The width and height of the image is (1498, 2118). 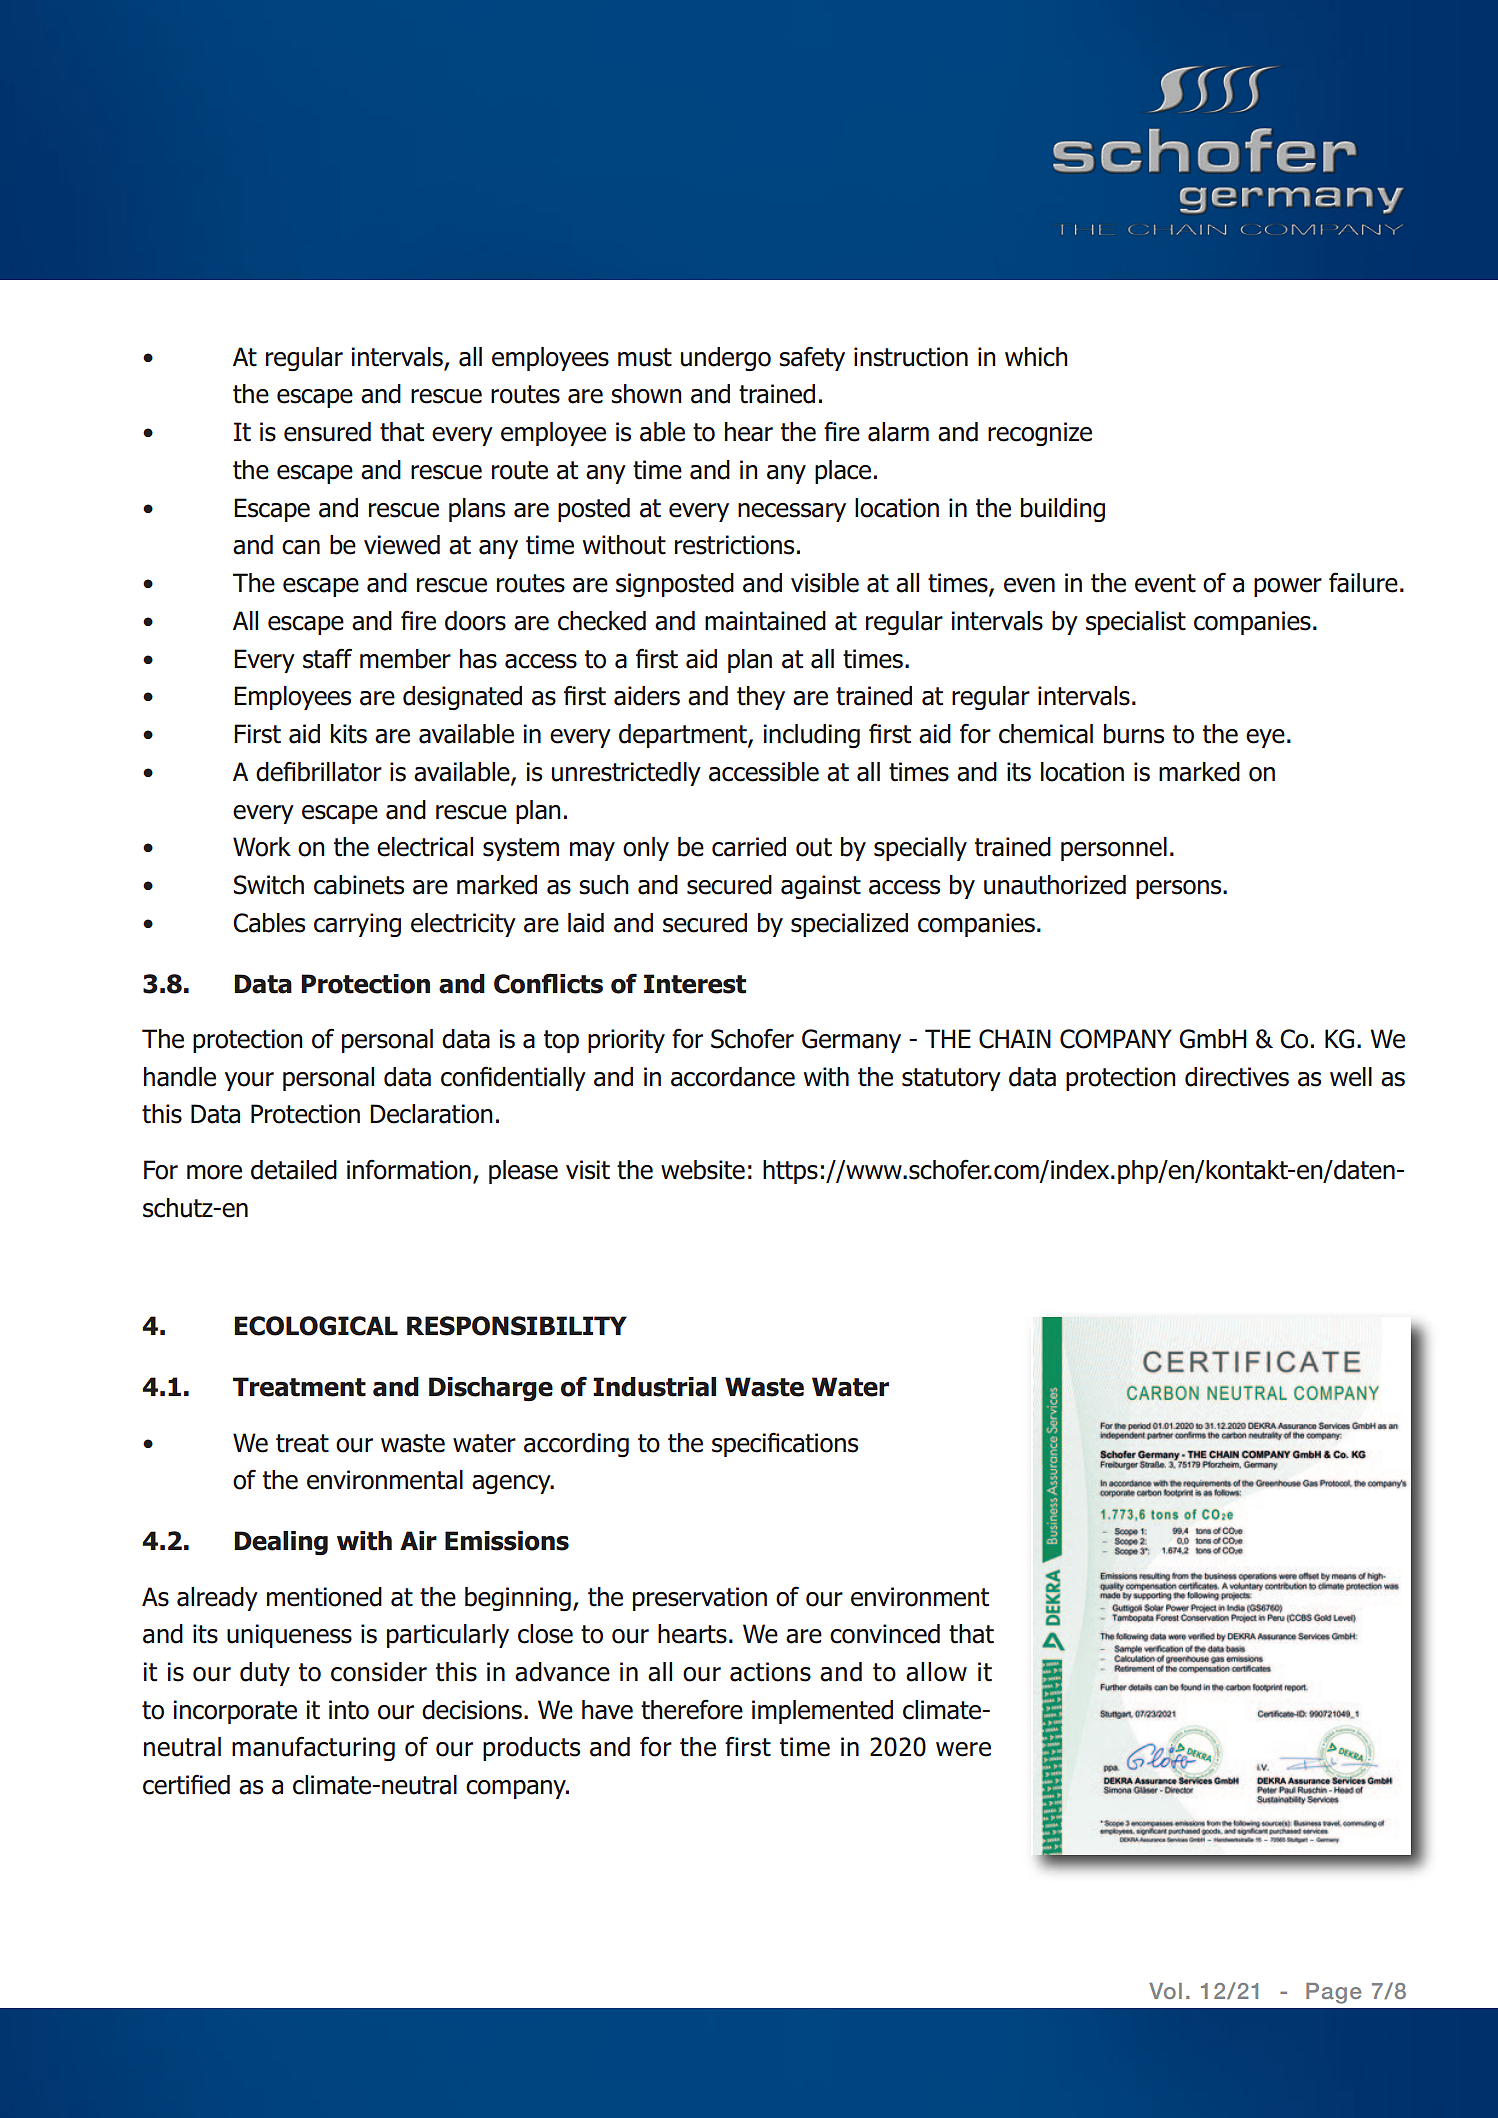 What do you see at coordinates (281, 1543) in the image?
I see `Dealing` at bounding box center [281, 1543].
